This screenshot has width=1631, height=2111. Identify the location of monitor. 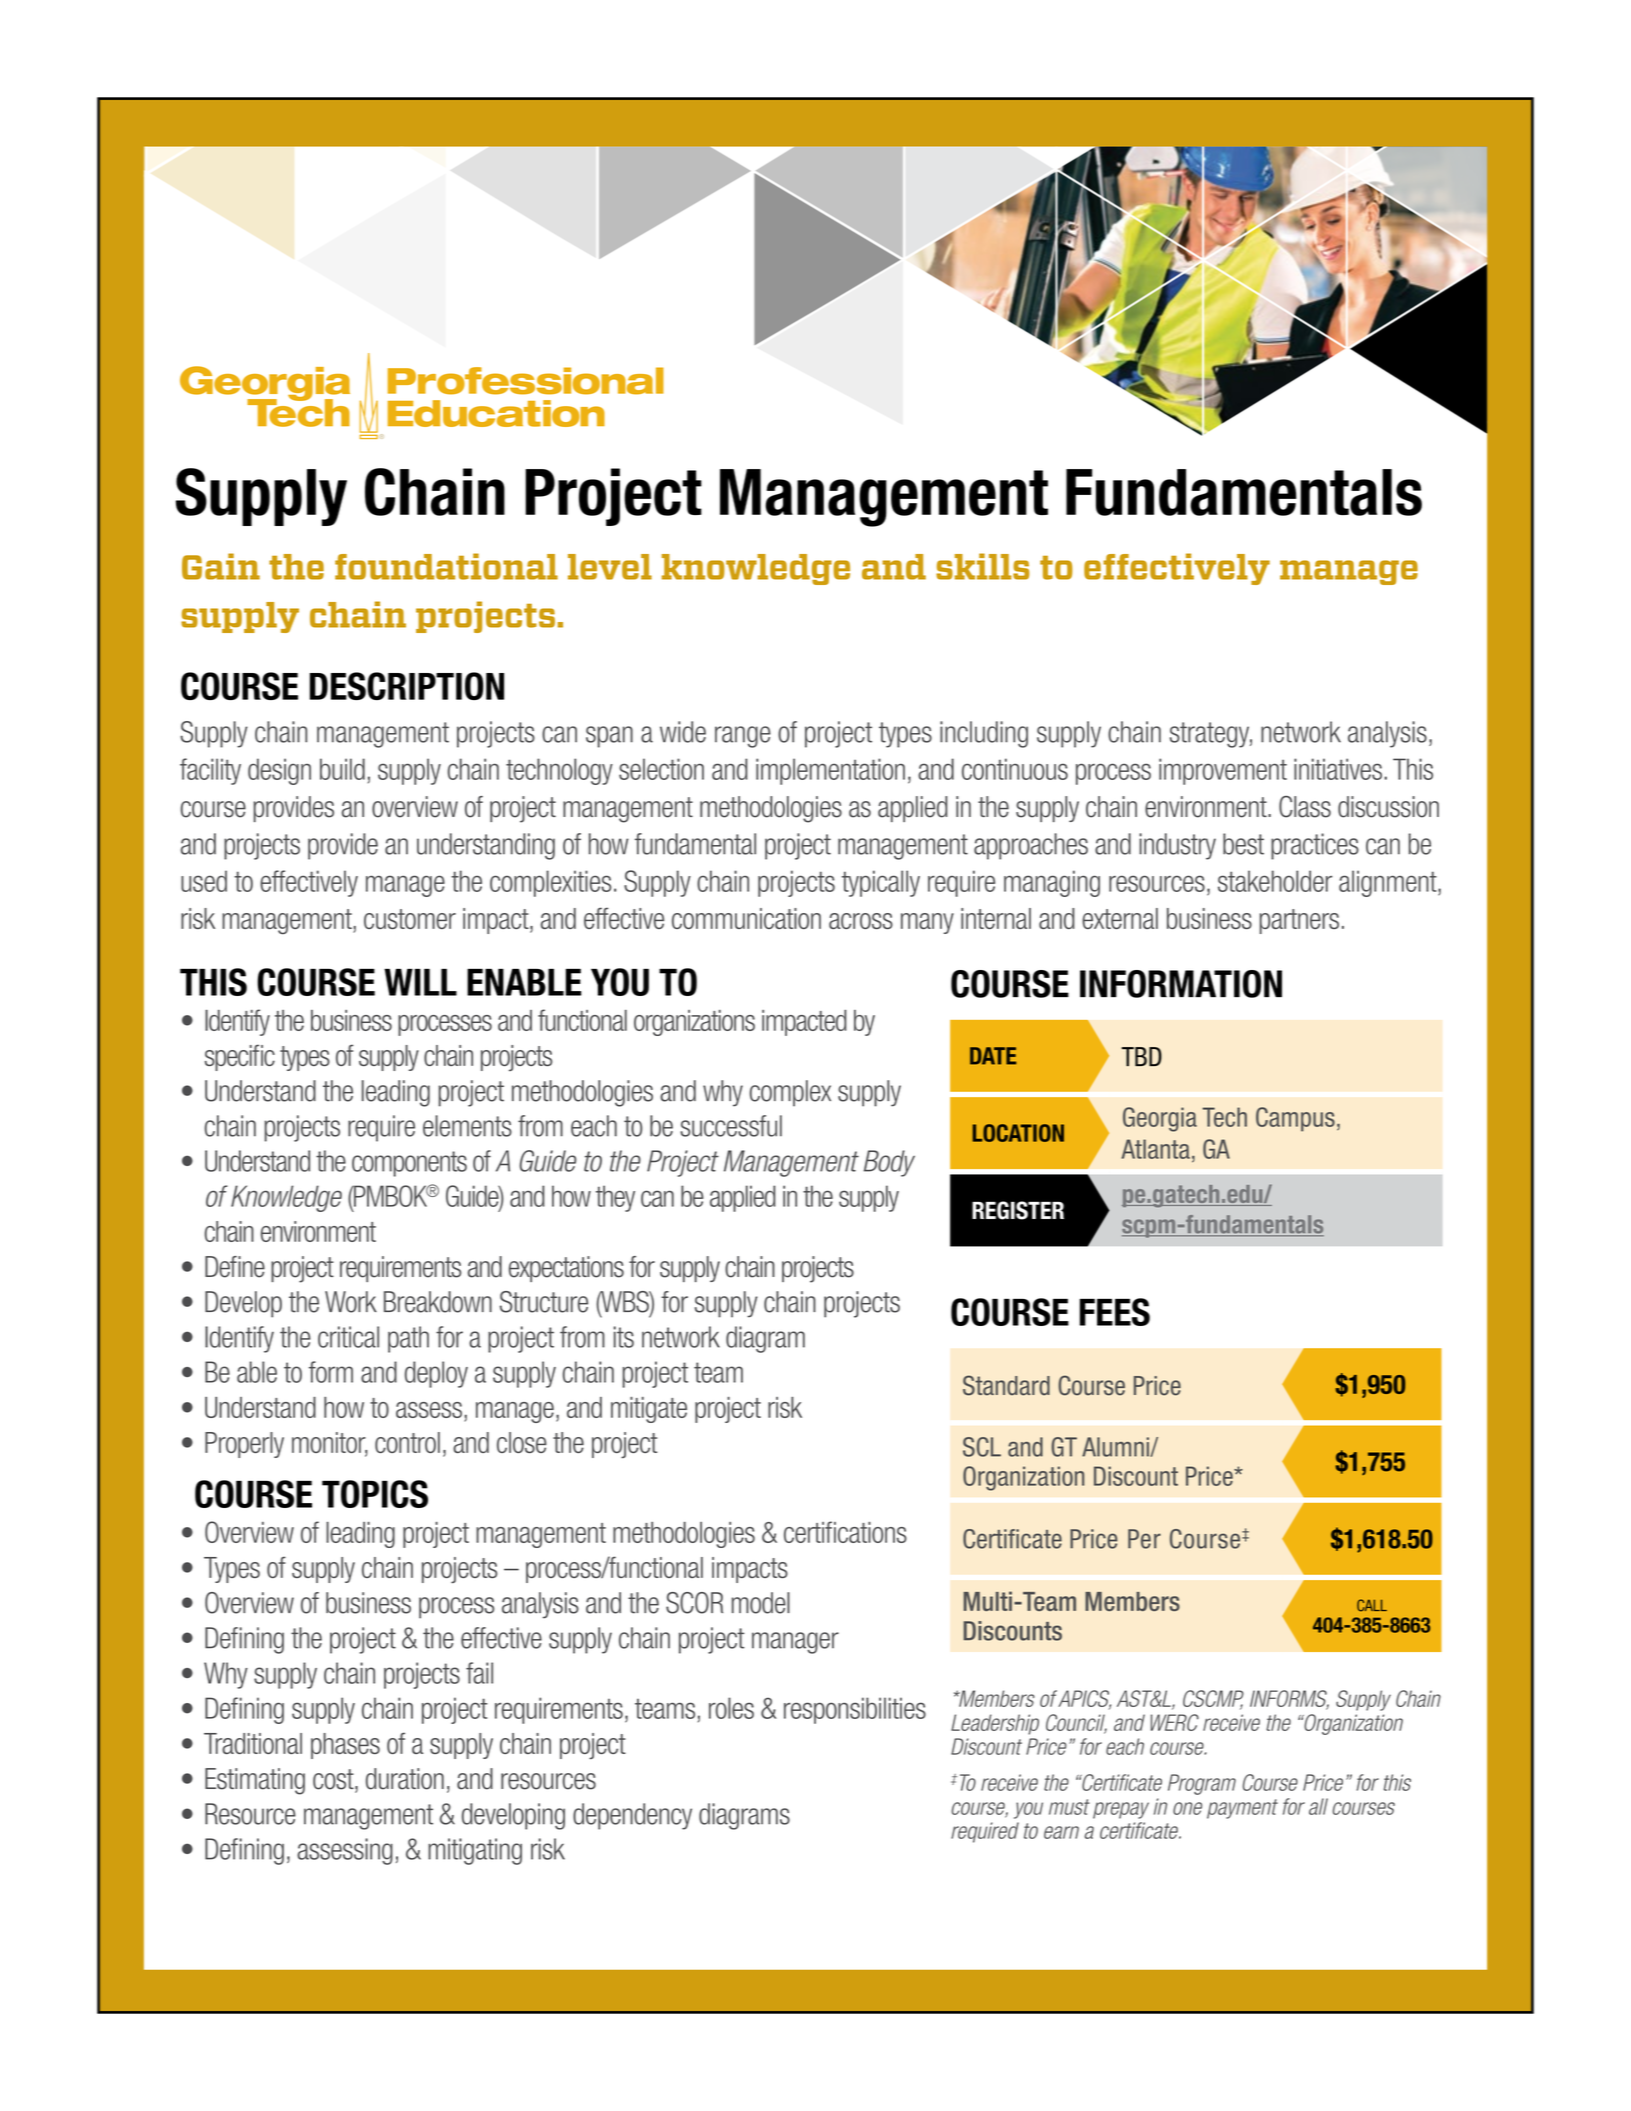
(330, 1444).
